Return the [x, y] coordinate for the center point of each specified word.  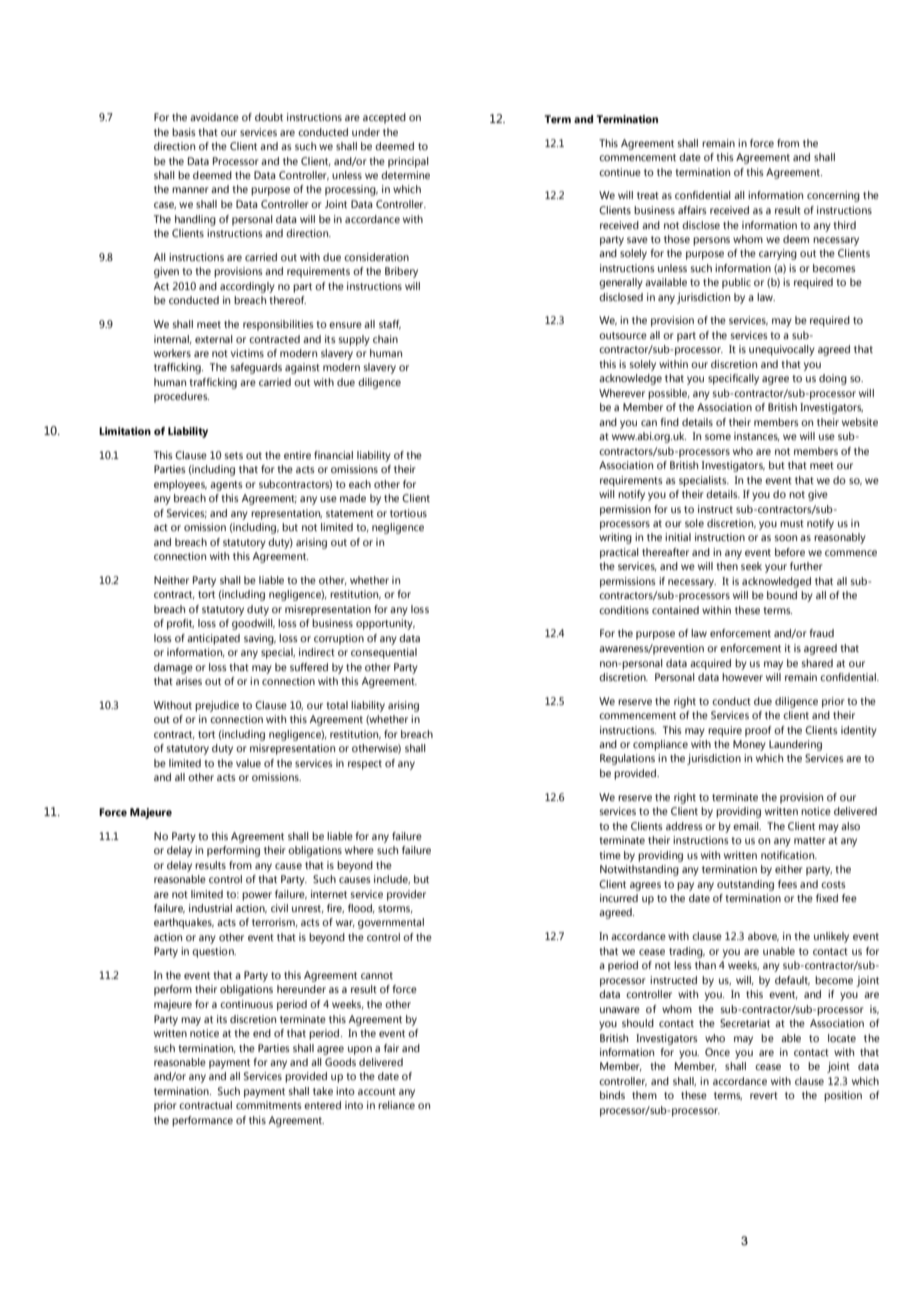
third [844, 225]
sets [233, 455]
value [248, 763]
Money [749, 745]
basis [184, 132]
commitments [269, 1105]
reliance [396, 1105]
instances [757, 436]
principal [408, 162]
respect [365, 765]
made [353, 498]
